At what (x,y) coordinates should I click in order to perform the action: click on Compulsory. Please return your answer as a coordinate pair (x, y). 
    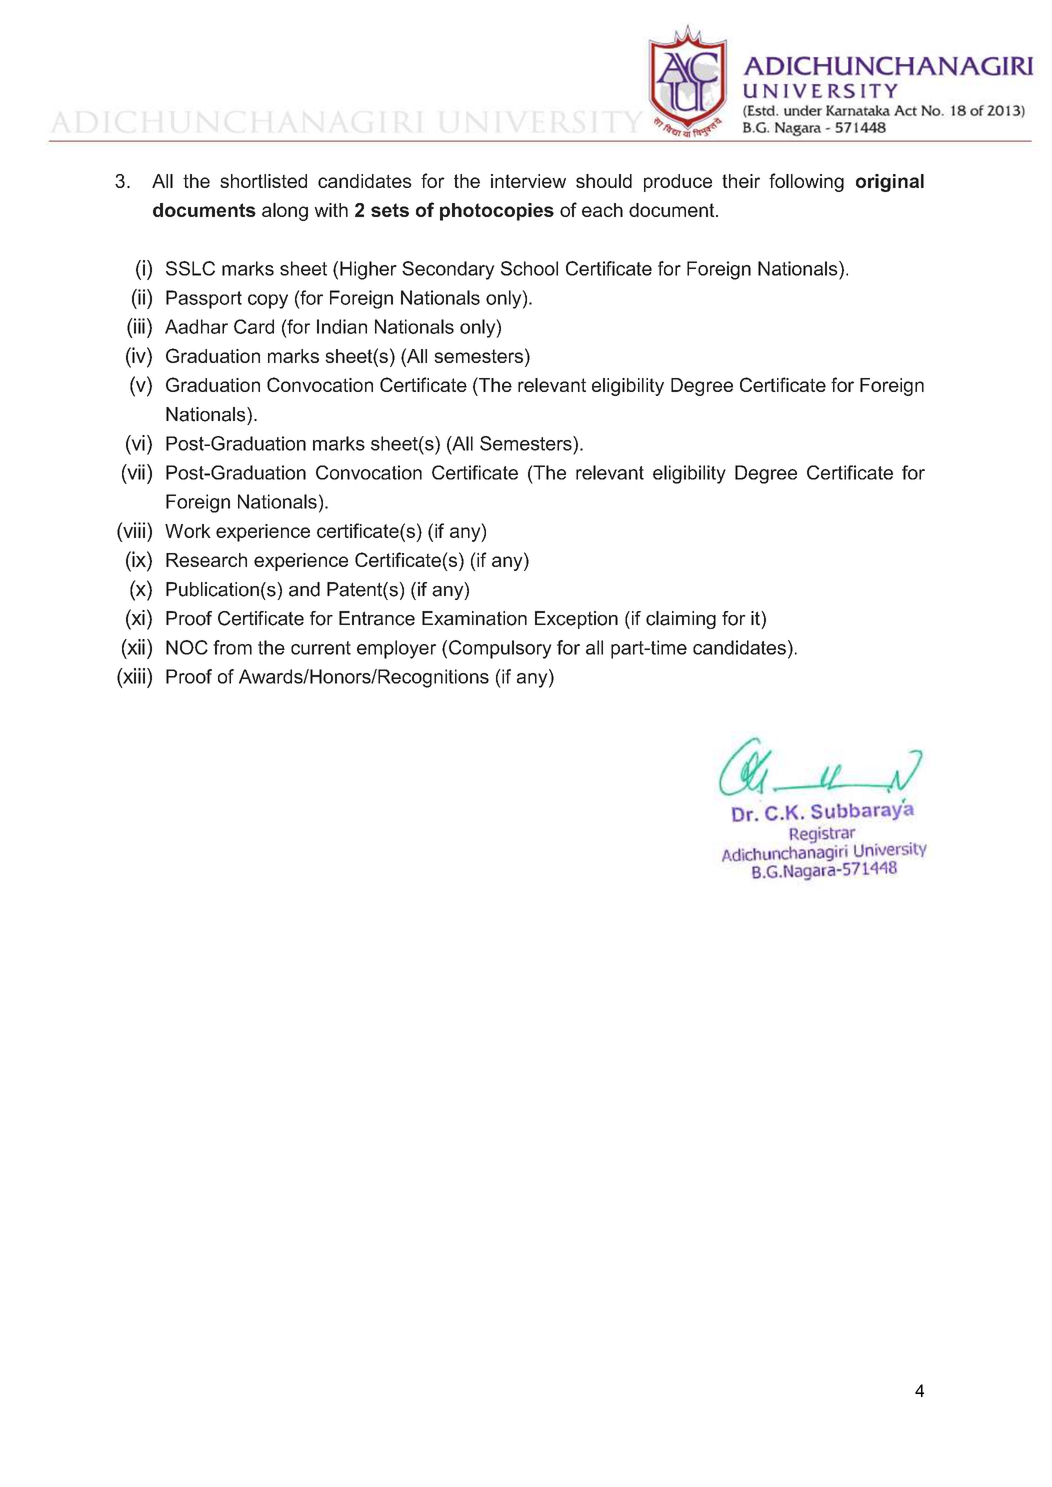
    Looking at the image, I should click on (500, 649).
